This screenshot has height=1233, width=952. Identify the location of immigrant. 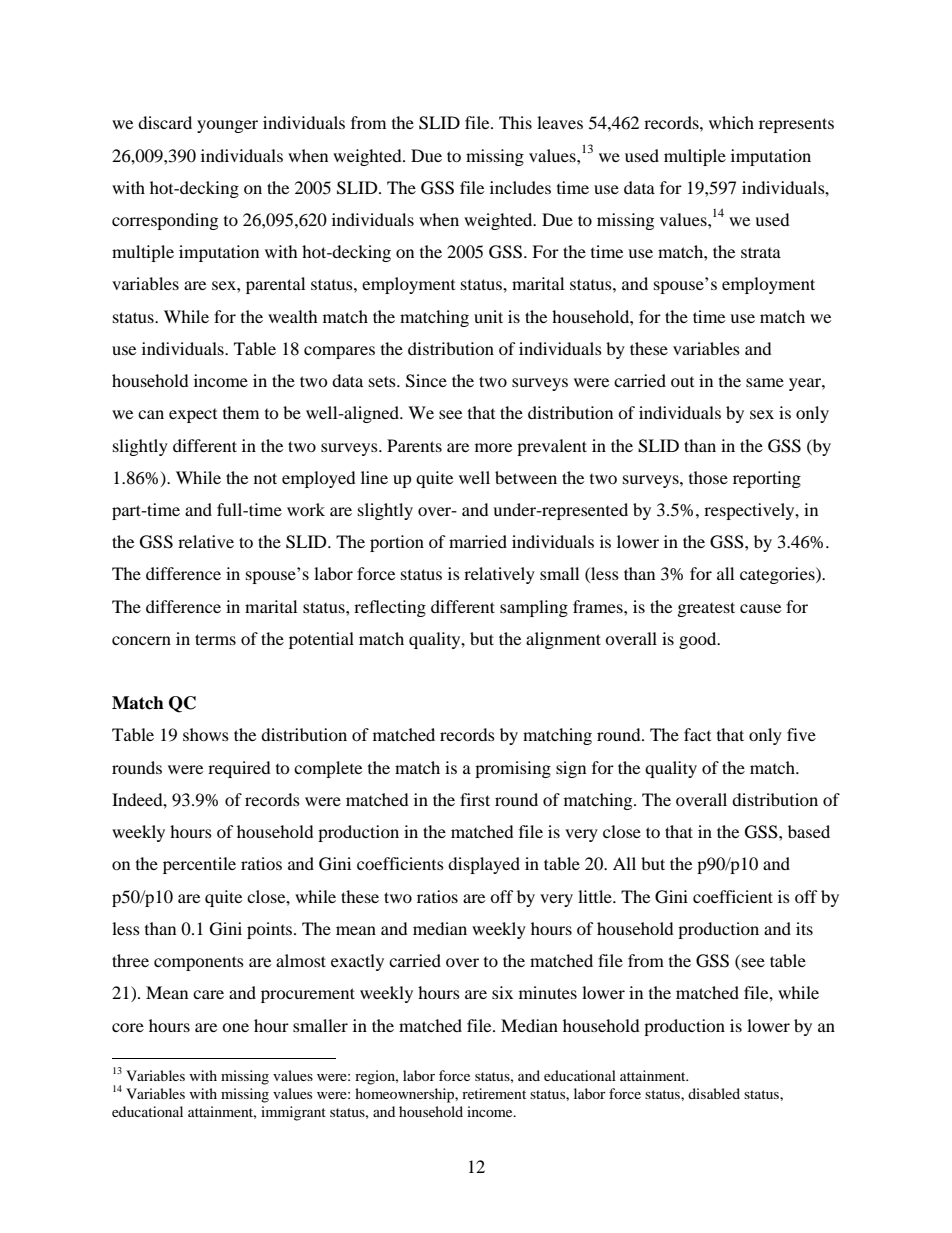
(293, 1113).
